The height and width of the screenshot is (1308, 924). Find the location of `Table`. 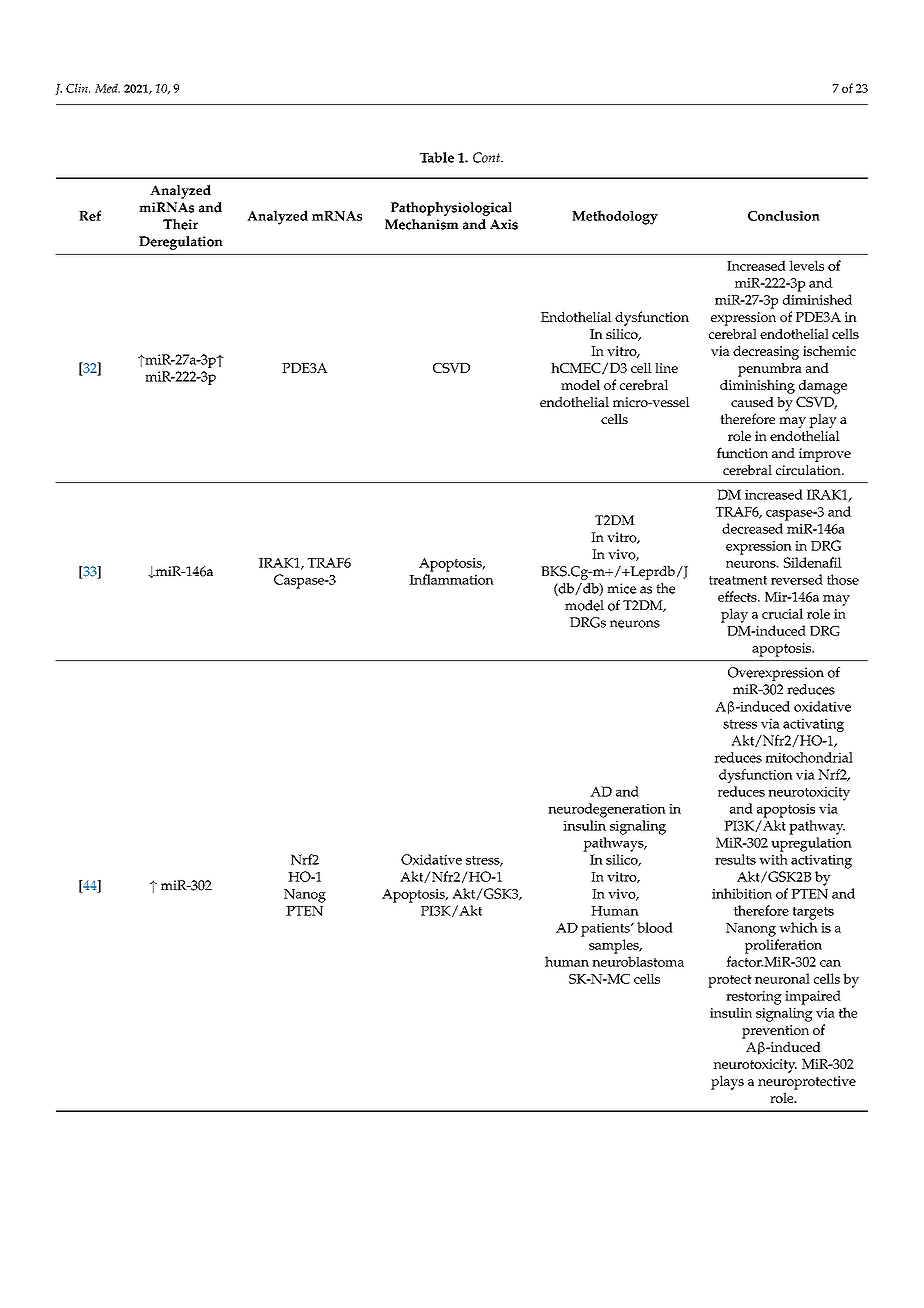

Table is located at coordinates (437, 157).
